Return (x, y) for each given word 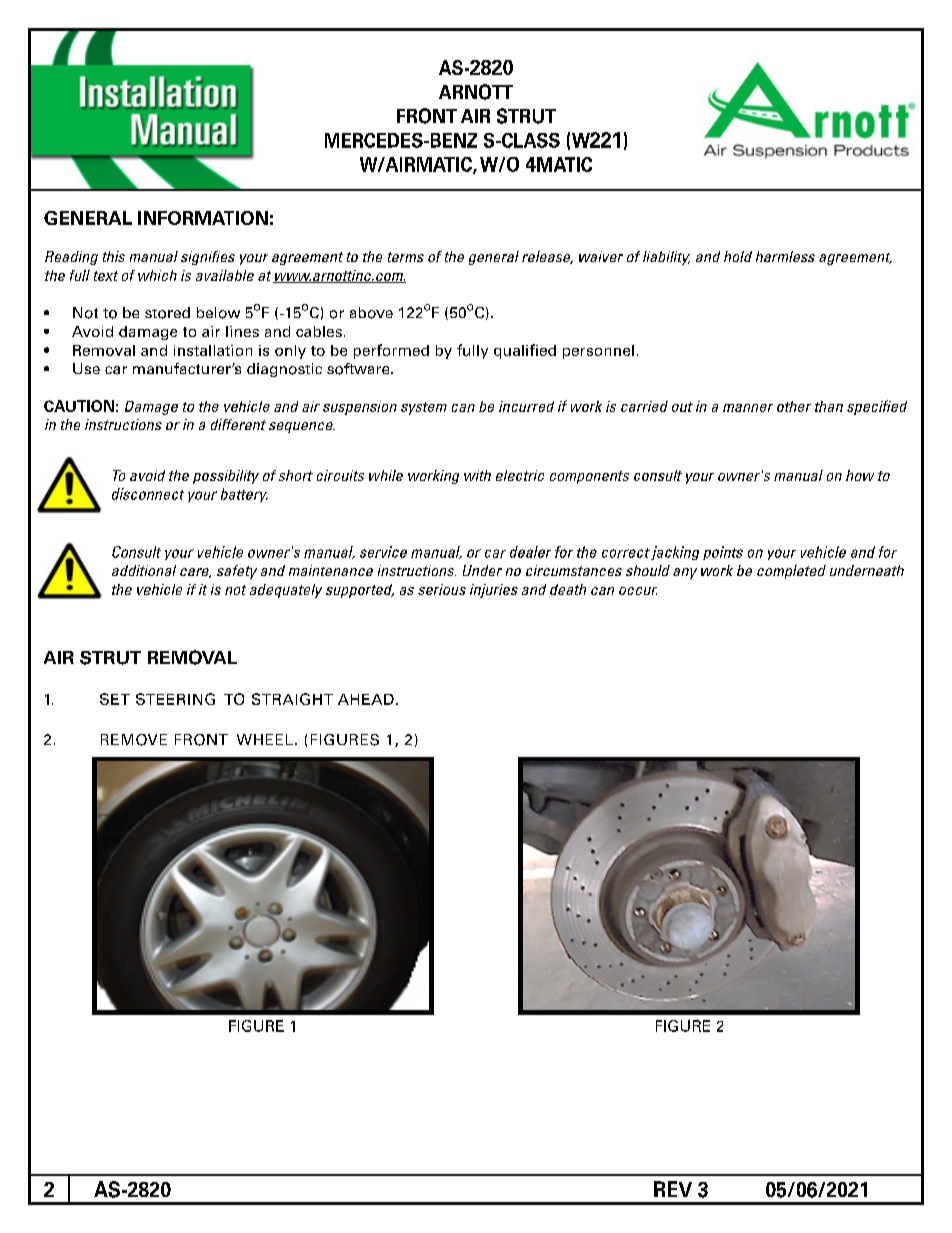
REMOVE (134, 740)
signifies (208, 258)
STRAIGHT (292, 699)
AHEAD (366, 699)
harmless (785, 256)
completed (791, 572)
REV (673, 1189)
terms (406, 257)
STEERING (175, 699)
